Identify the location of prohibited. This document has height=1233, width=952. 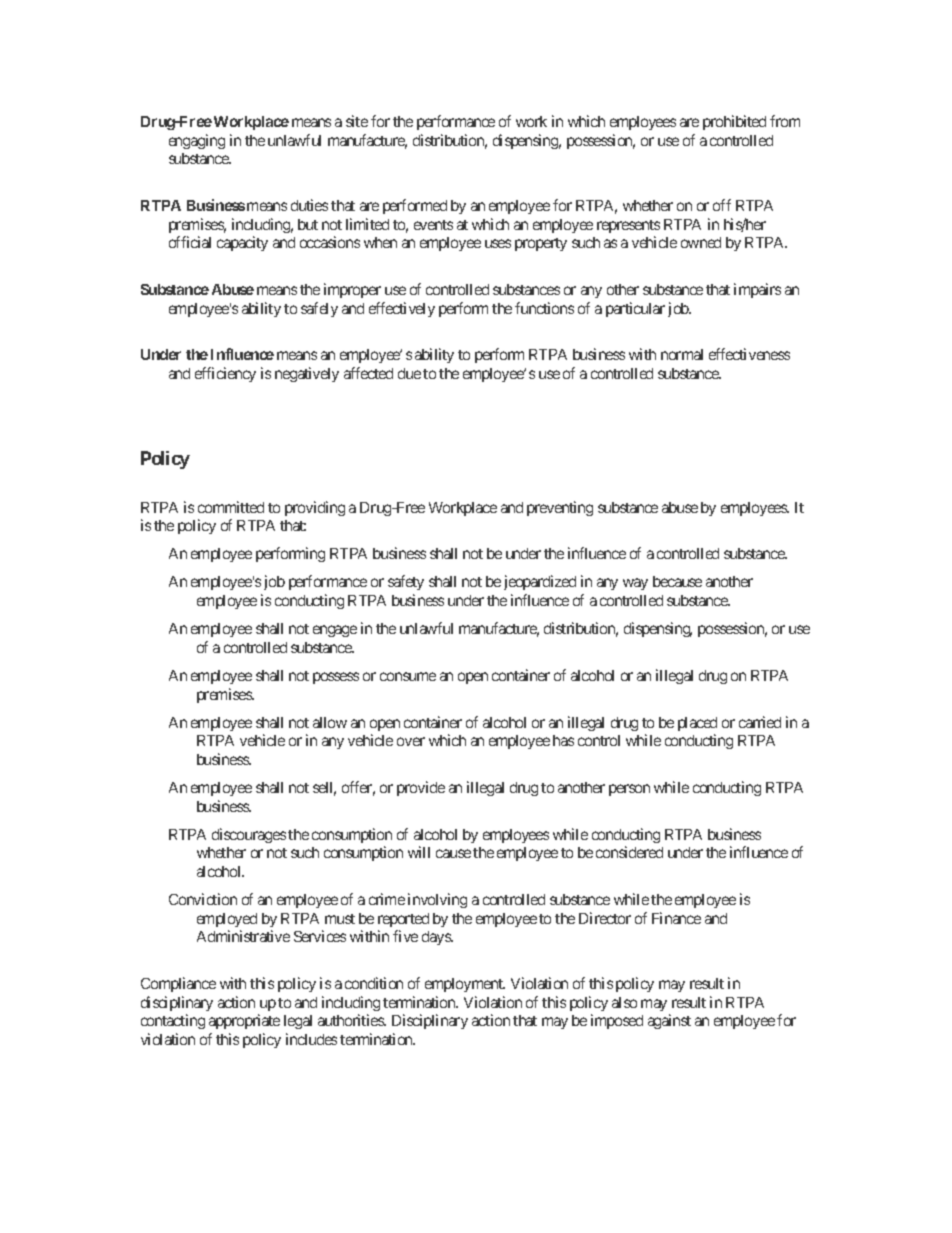
(734, 122).
